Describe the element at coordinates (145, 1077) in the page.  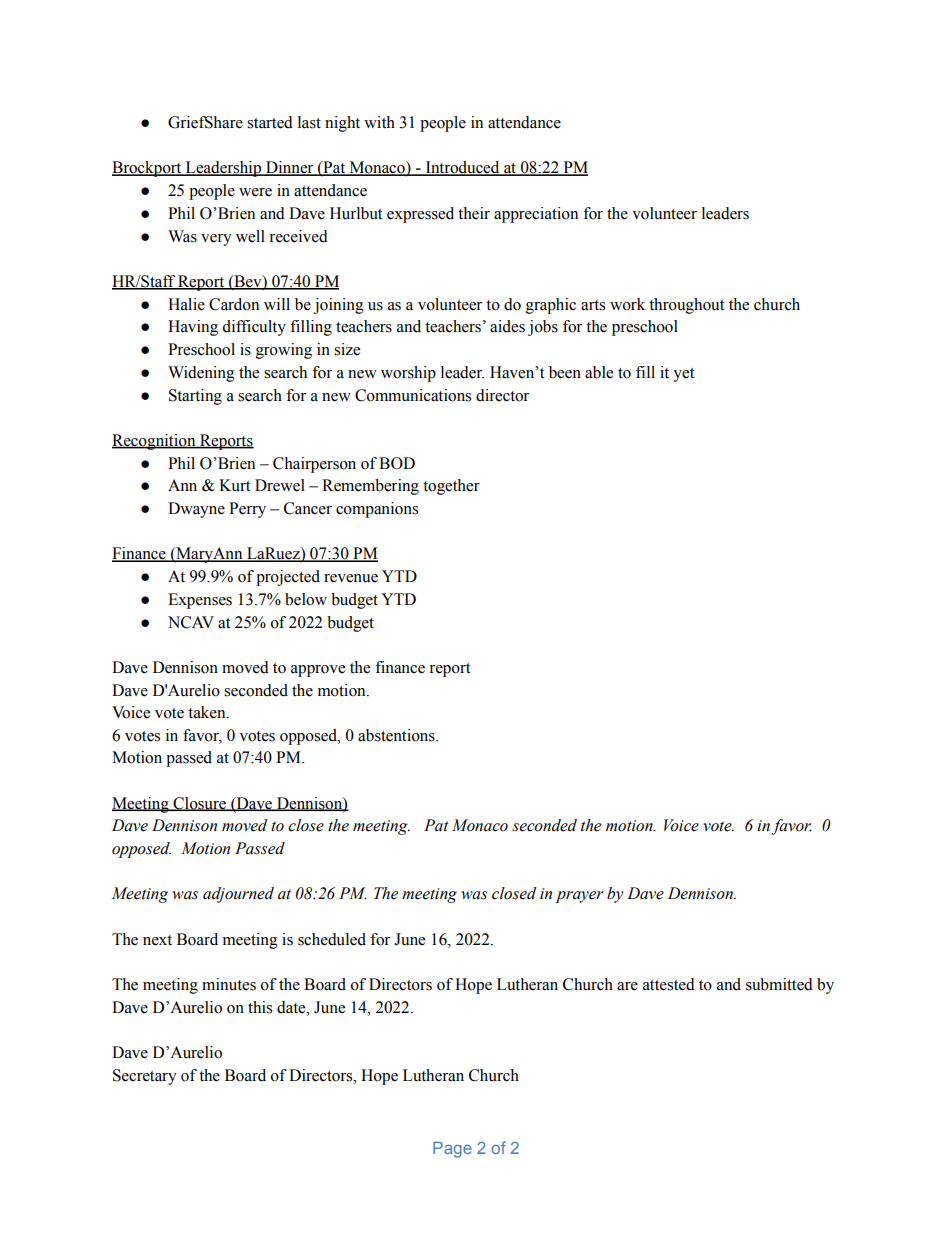
I see `Secretary` at that location.
